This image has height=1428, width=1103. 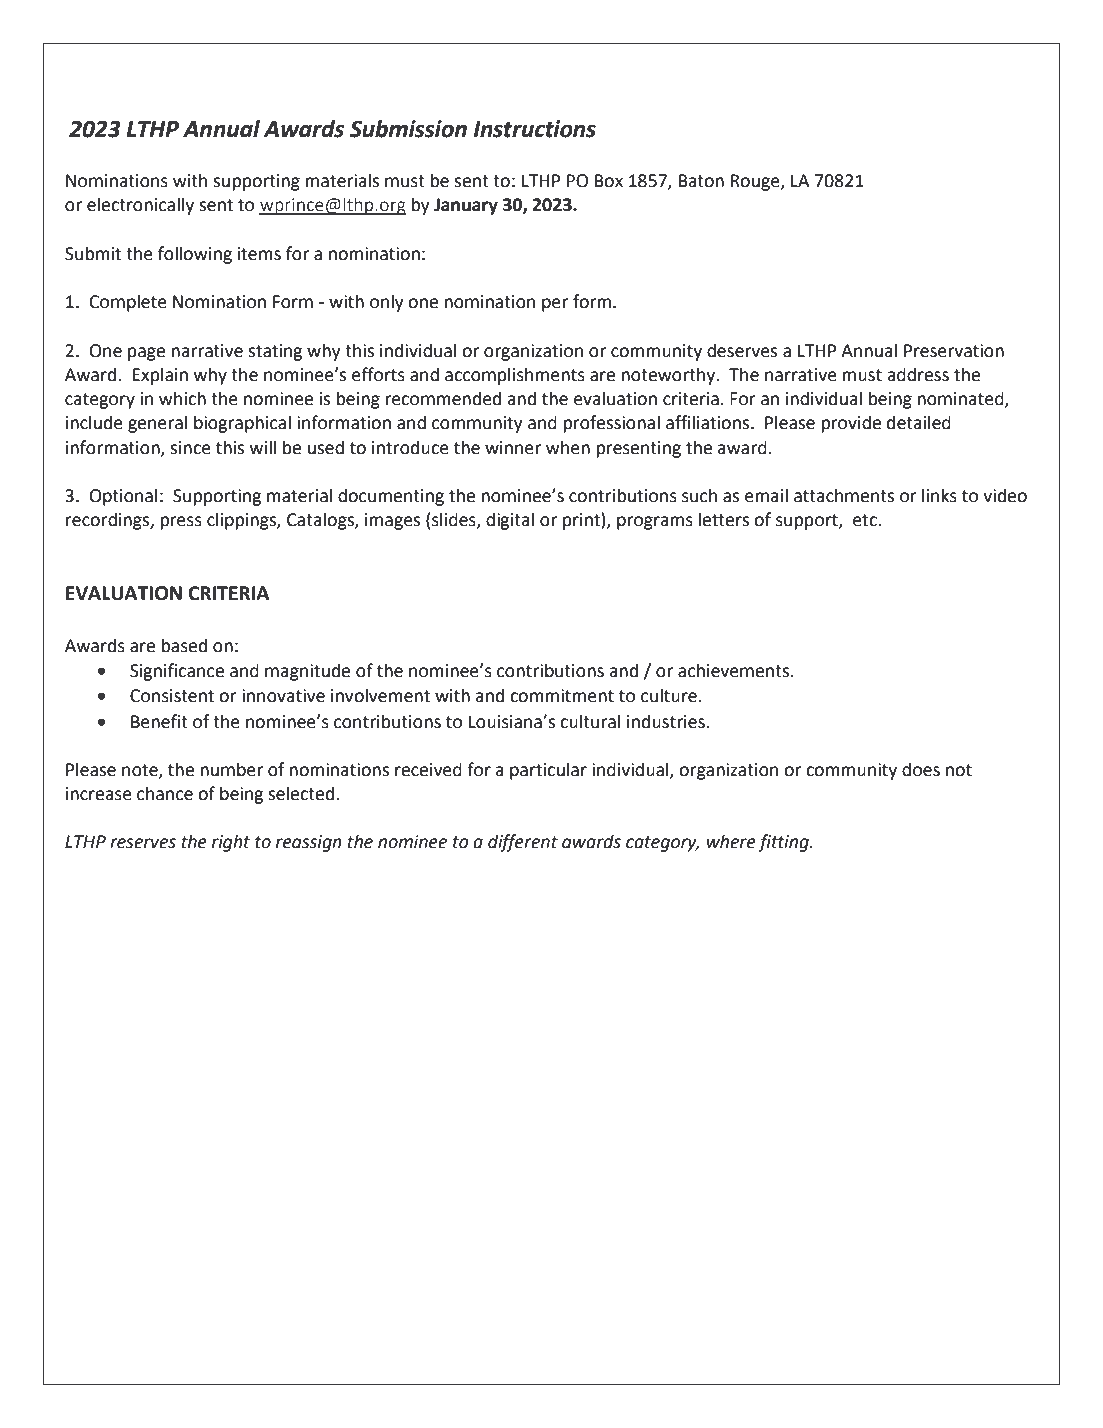 I want to click on Rouge, so click(x=756, y=182).
